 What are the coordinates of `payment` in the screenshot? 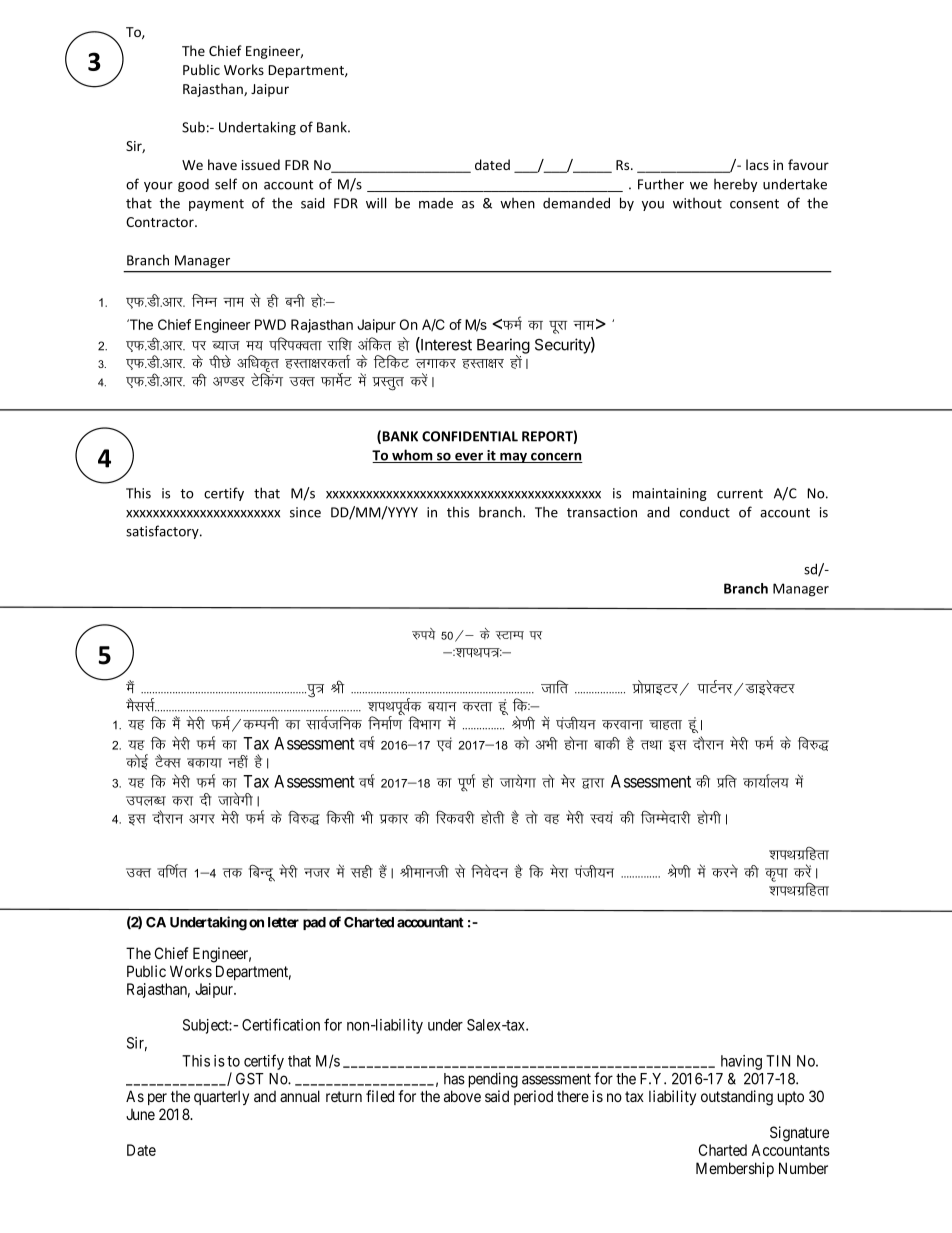 It's located at (216, 205).
